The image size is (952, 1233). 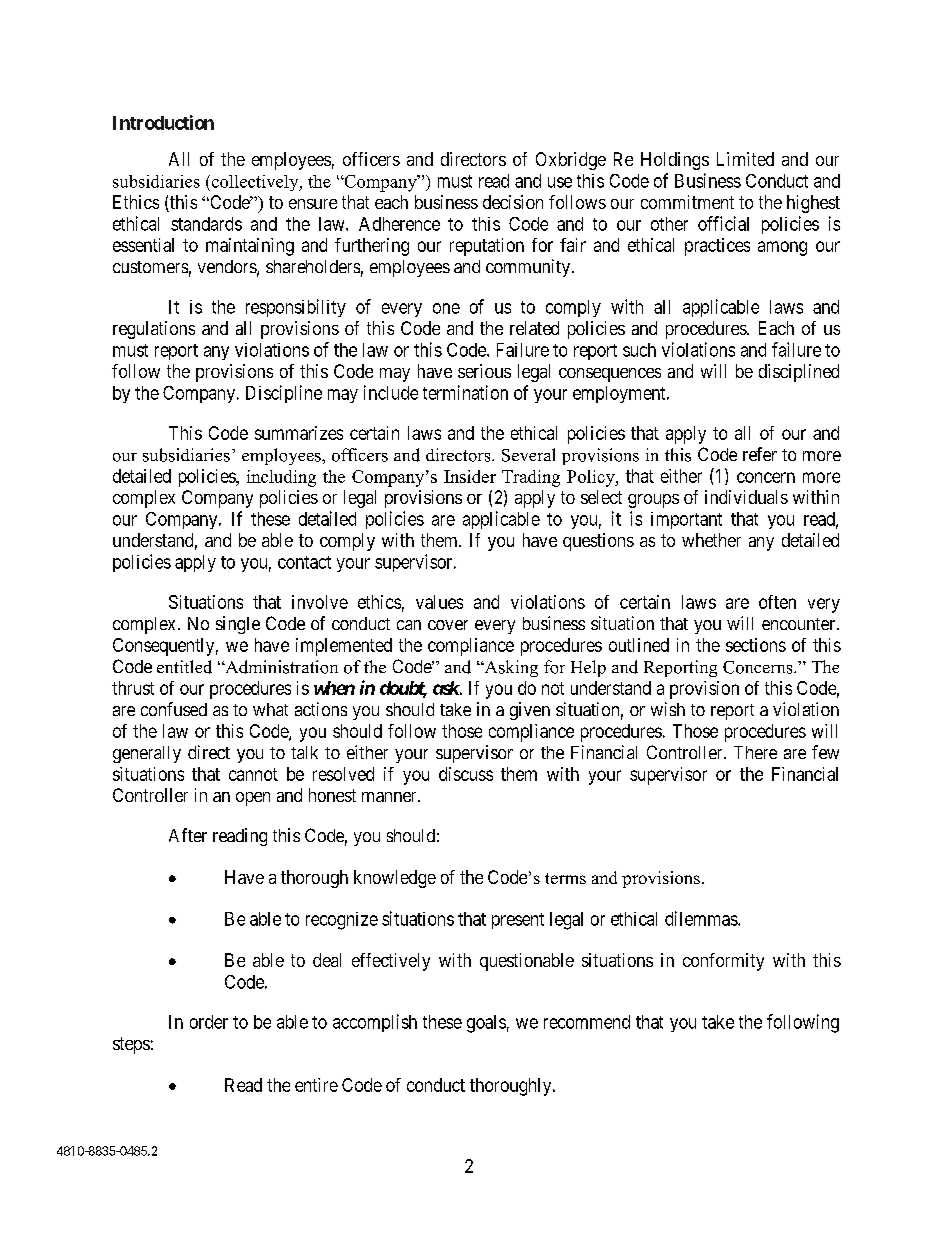 What do you see at coordinates (639, 350) in the screenshot?
I see `such` at bounding box center [639, 350].
